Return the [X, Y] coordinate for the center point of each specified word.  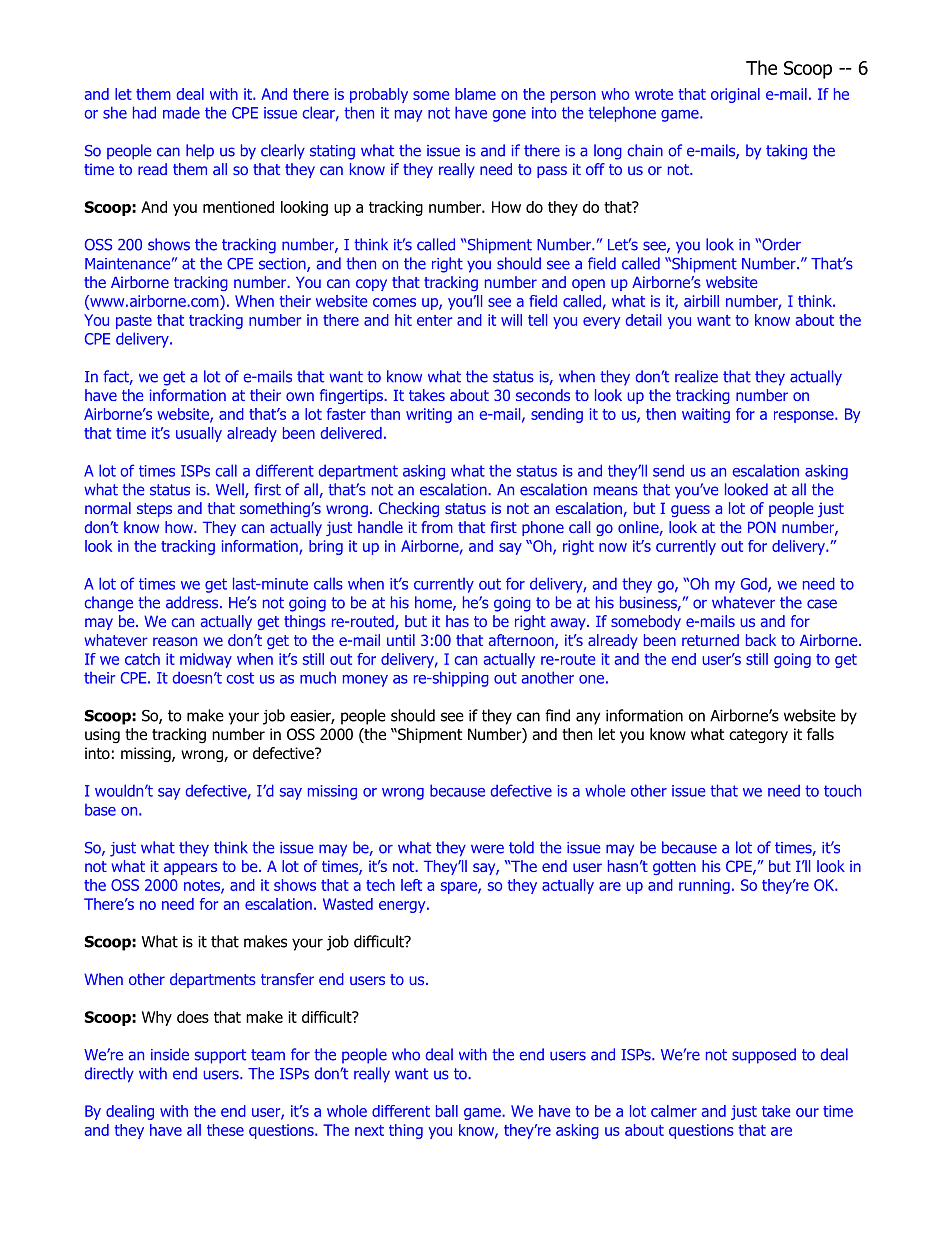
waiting [706, 415]
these [225, 1130]
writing [429, 415]
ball [447, 1111]
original [735, 95]
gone [509, 116]
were [487, 849]
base [100, 810]
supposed [764, 1056]
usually [199, 434]
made [181, 113]
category [758, 736]
